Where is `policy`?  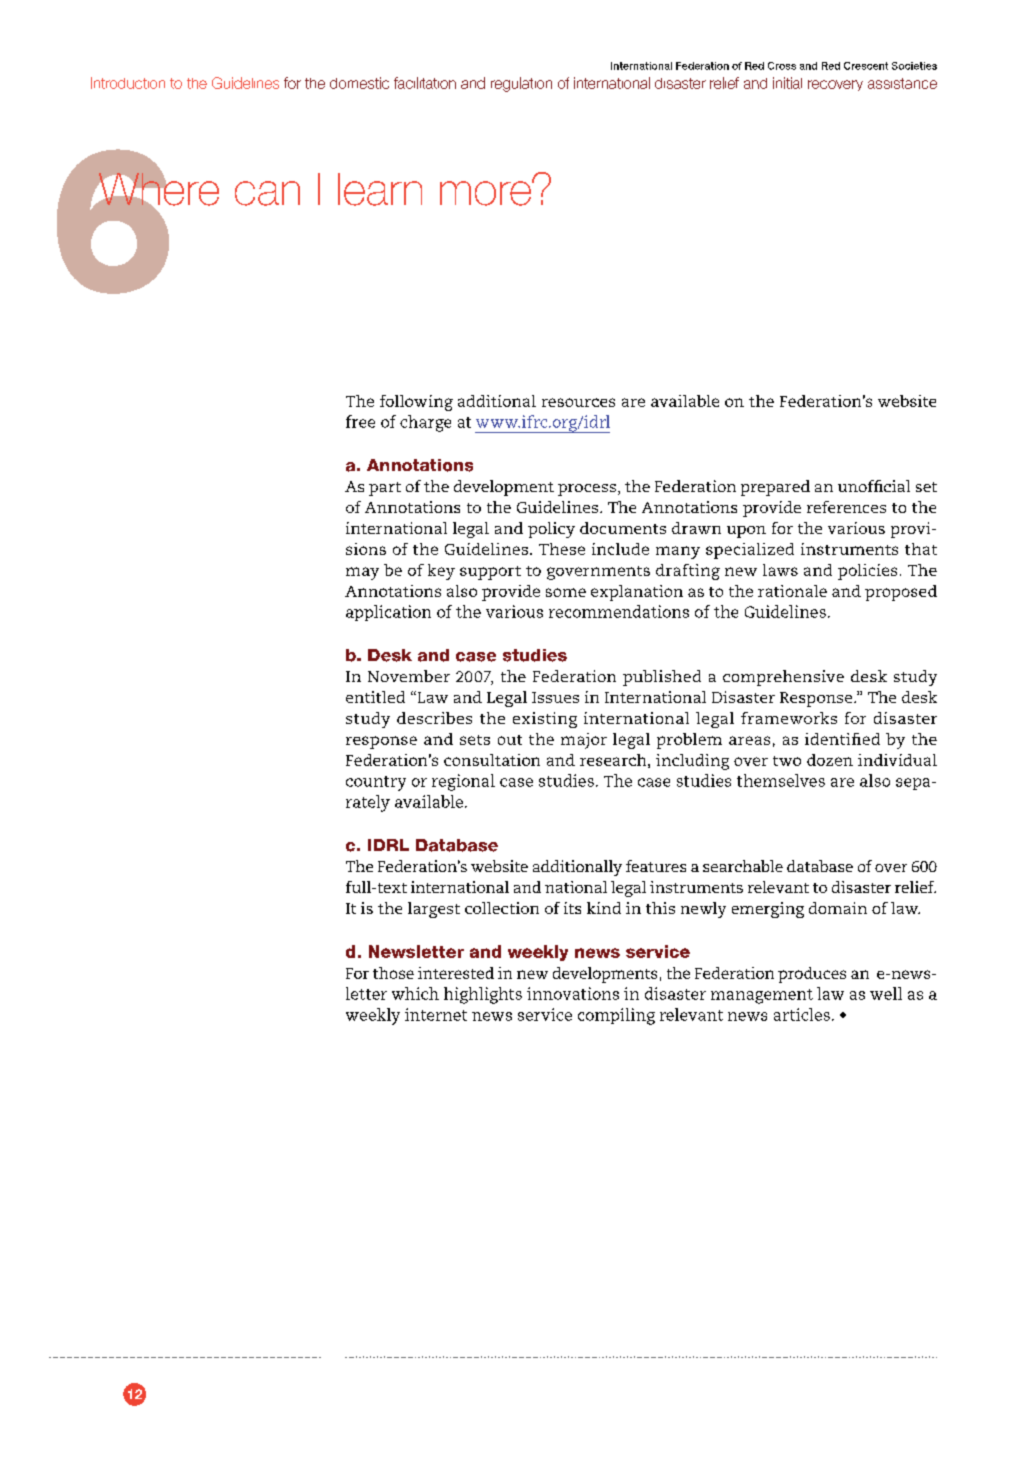
policy is located at coordinates (551, 530).
